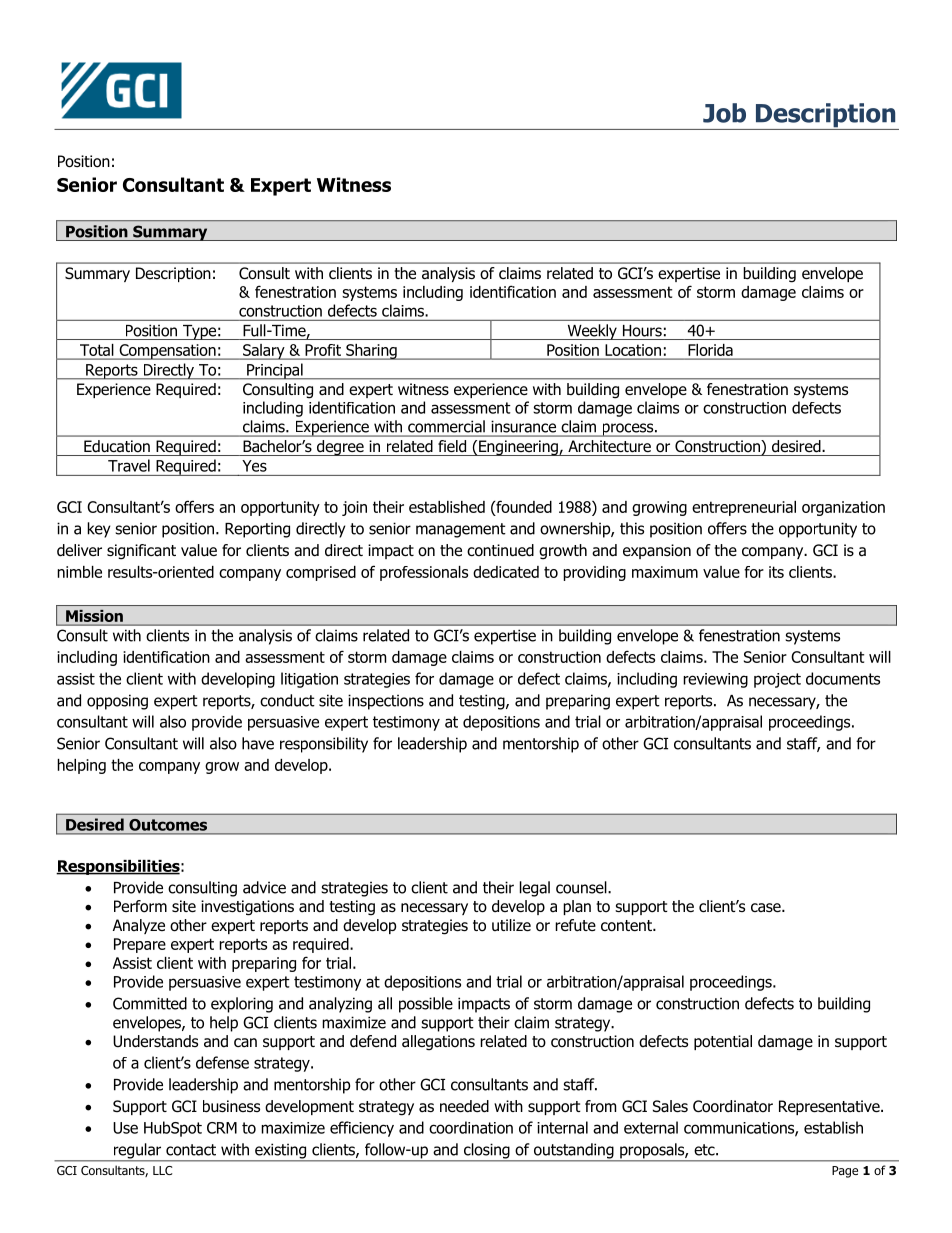 The width and height of the screenshot is (952, 1233). Describe the element at coordinates (140, 945) in the screenshot. I see `Prepare` at that location.
